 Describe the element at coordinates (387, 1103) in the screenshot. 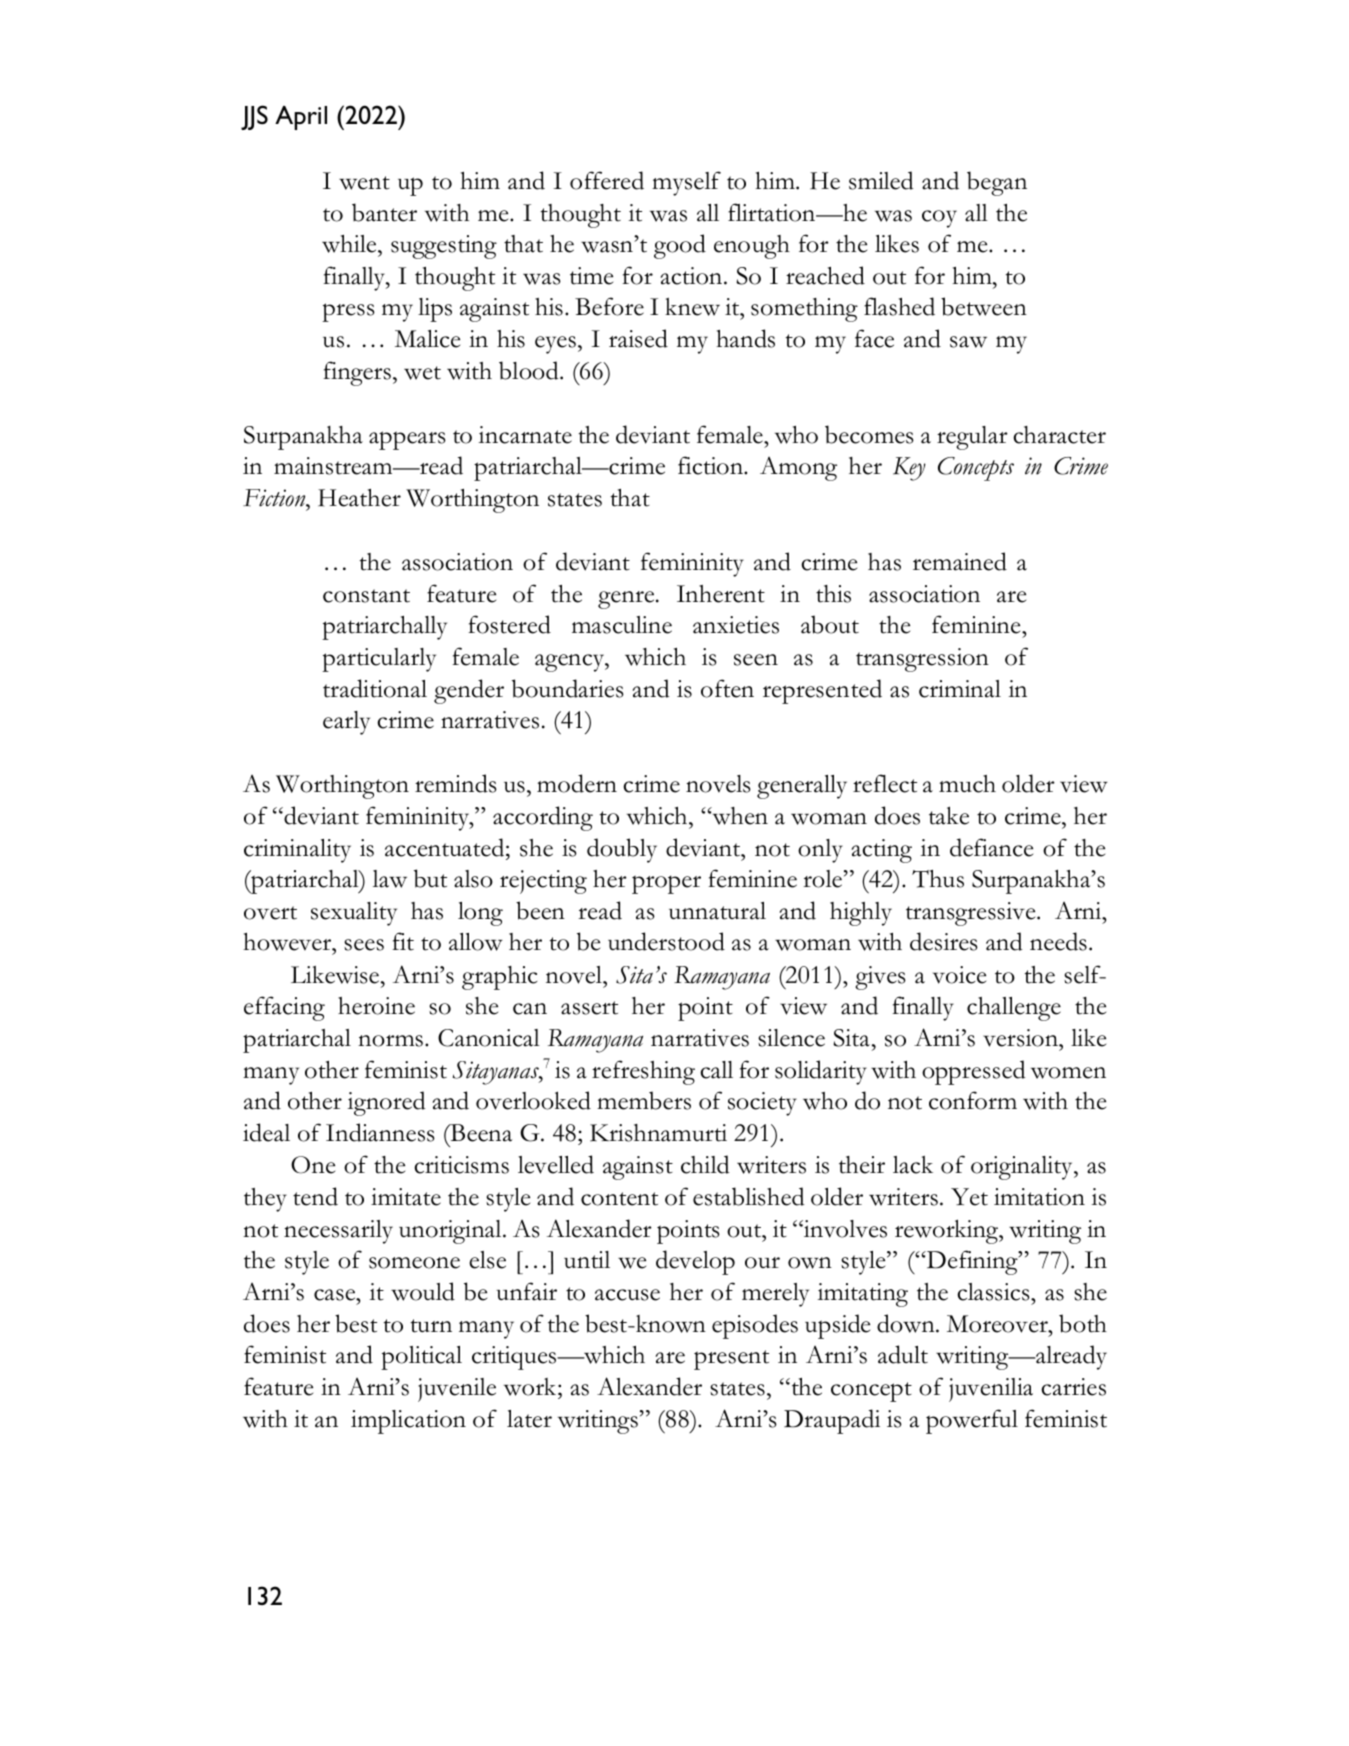

I see `ignored` at that location.
